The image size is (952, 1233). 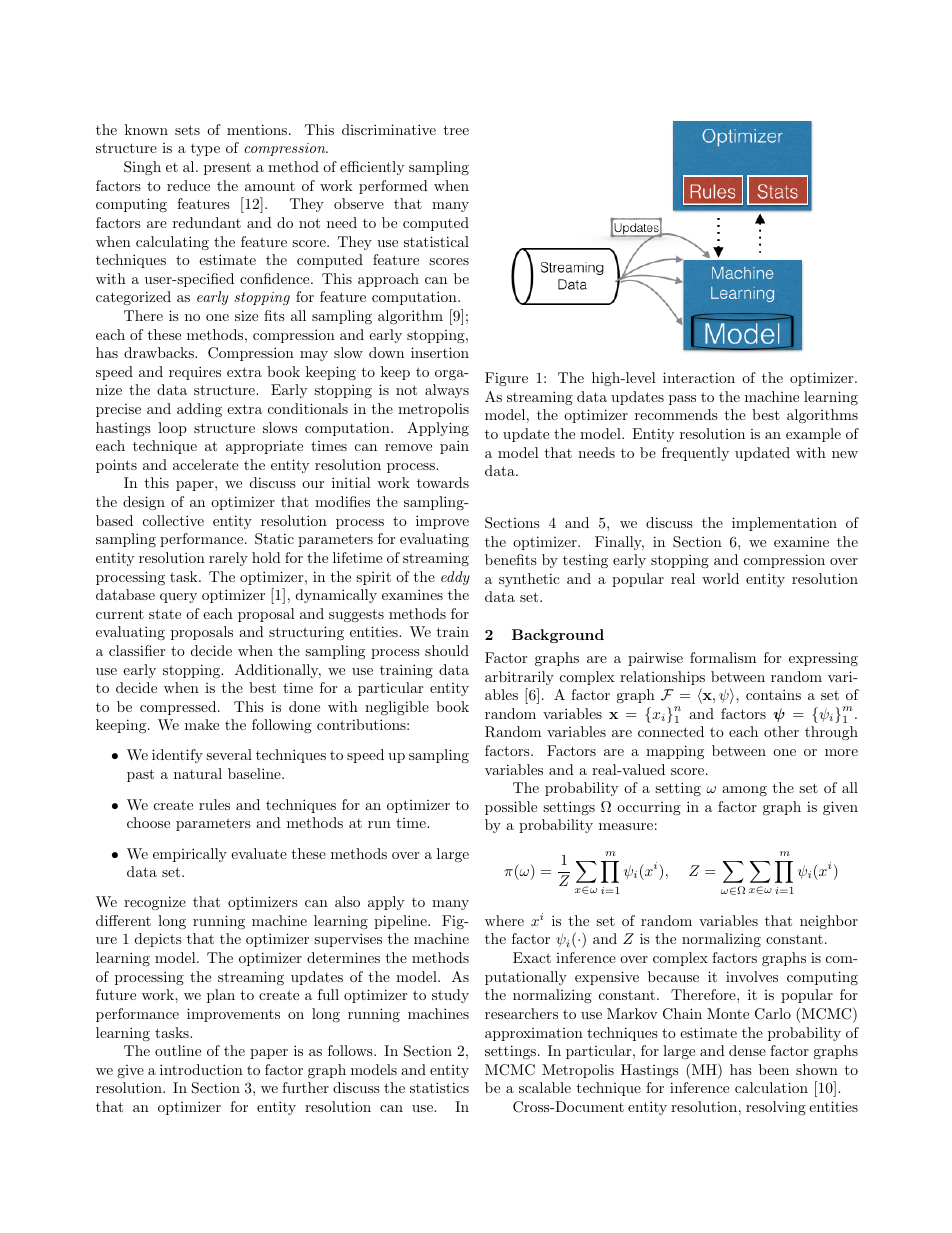 What do you see at coordinates (682, 400) in the screenshot?
I see `pass` at bounding box center [682, 400].
